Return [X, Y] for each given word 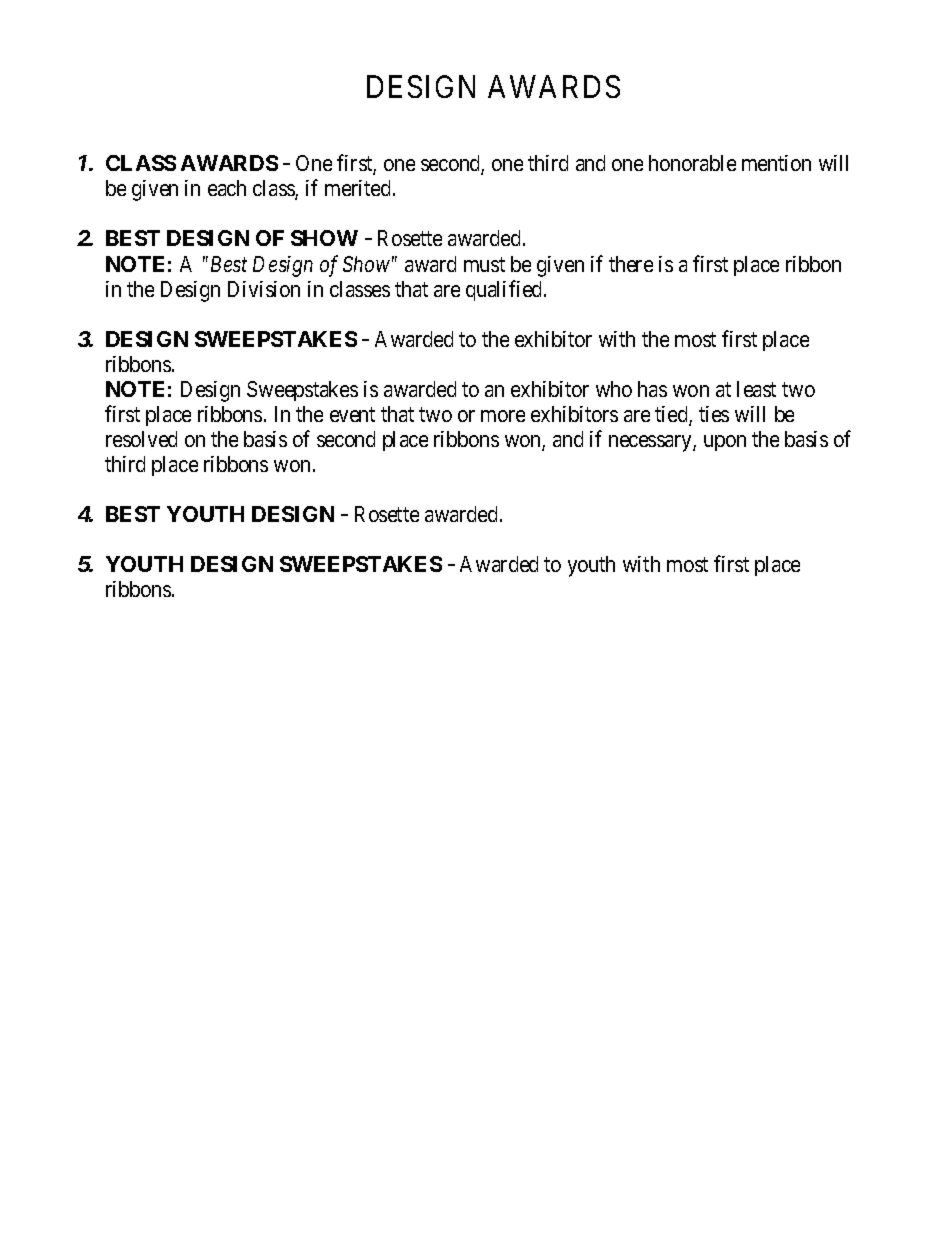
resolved [141, 439]
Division [264, 289]
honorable [692, 163]
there [631, 264]
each [227, 188]
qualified [505, 290]
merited [357, 188]
